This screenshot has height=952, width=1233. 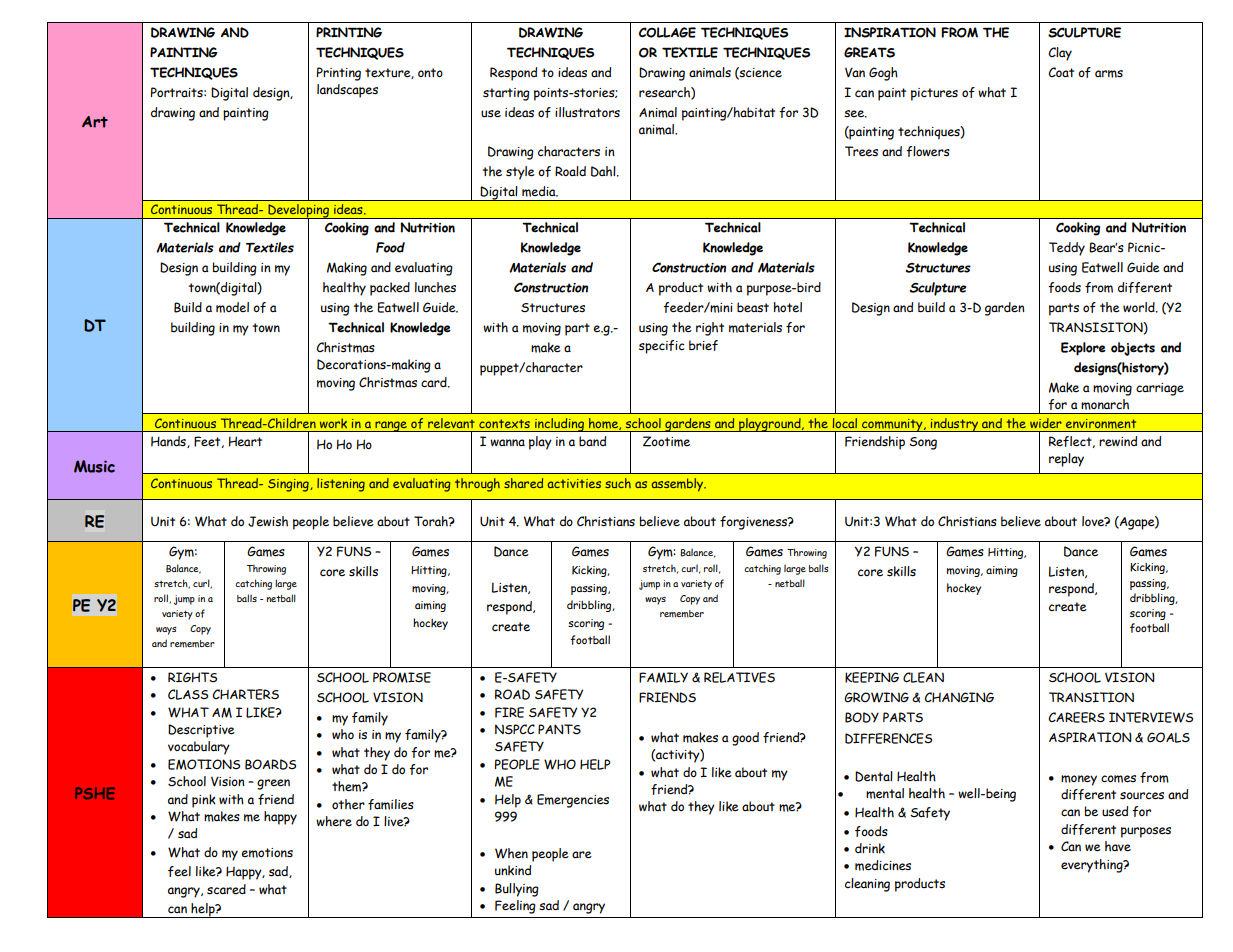 I want to click on landscapes, so click(x=347, y=91).
